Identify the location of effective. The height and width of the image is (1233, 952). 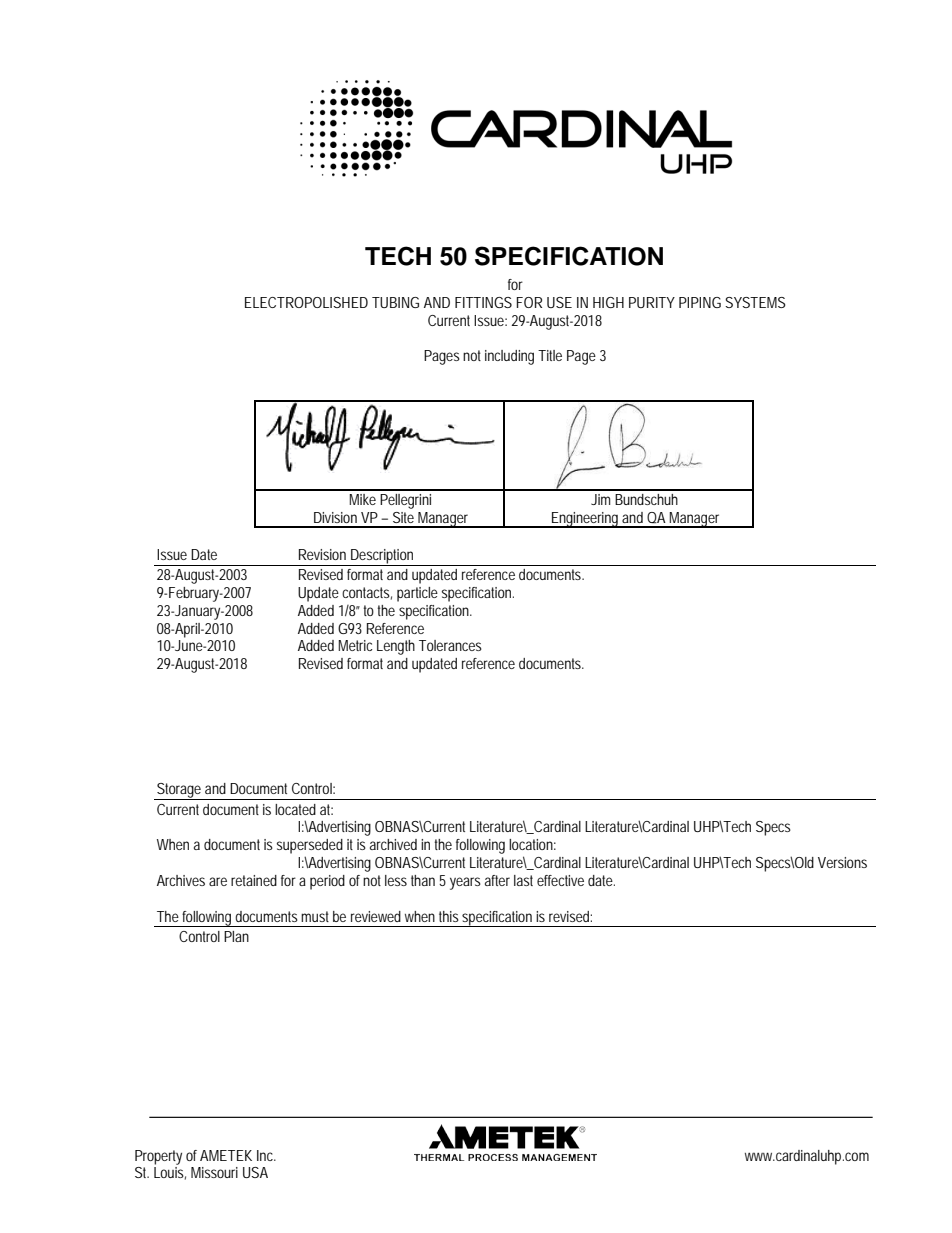
(560, 880).
